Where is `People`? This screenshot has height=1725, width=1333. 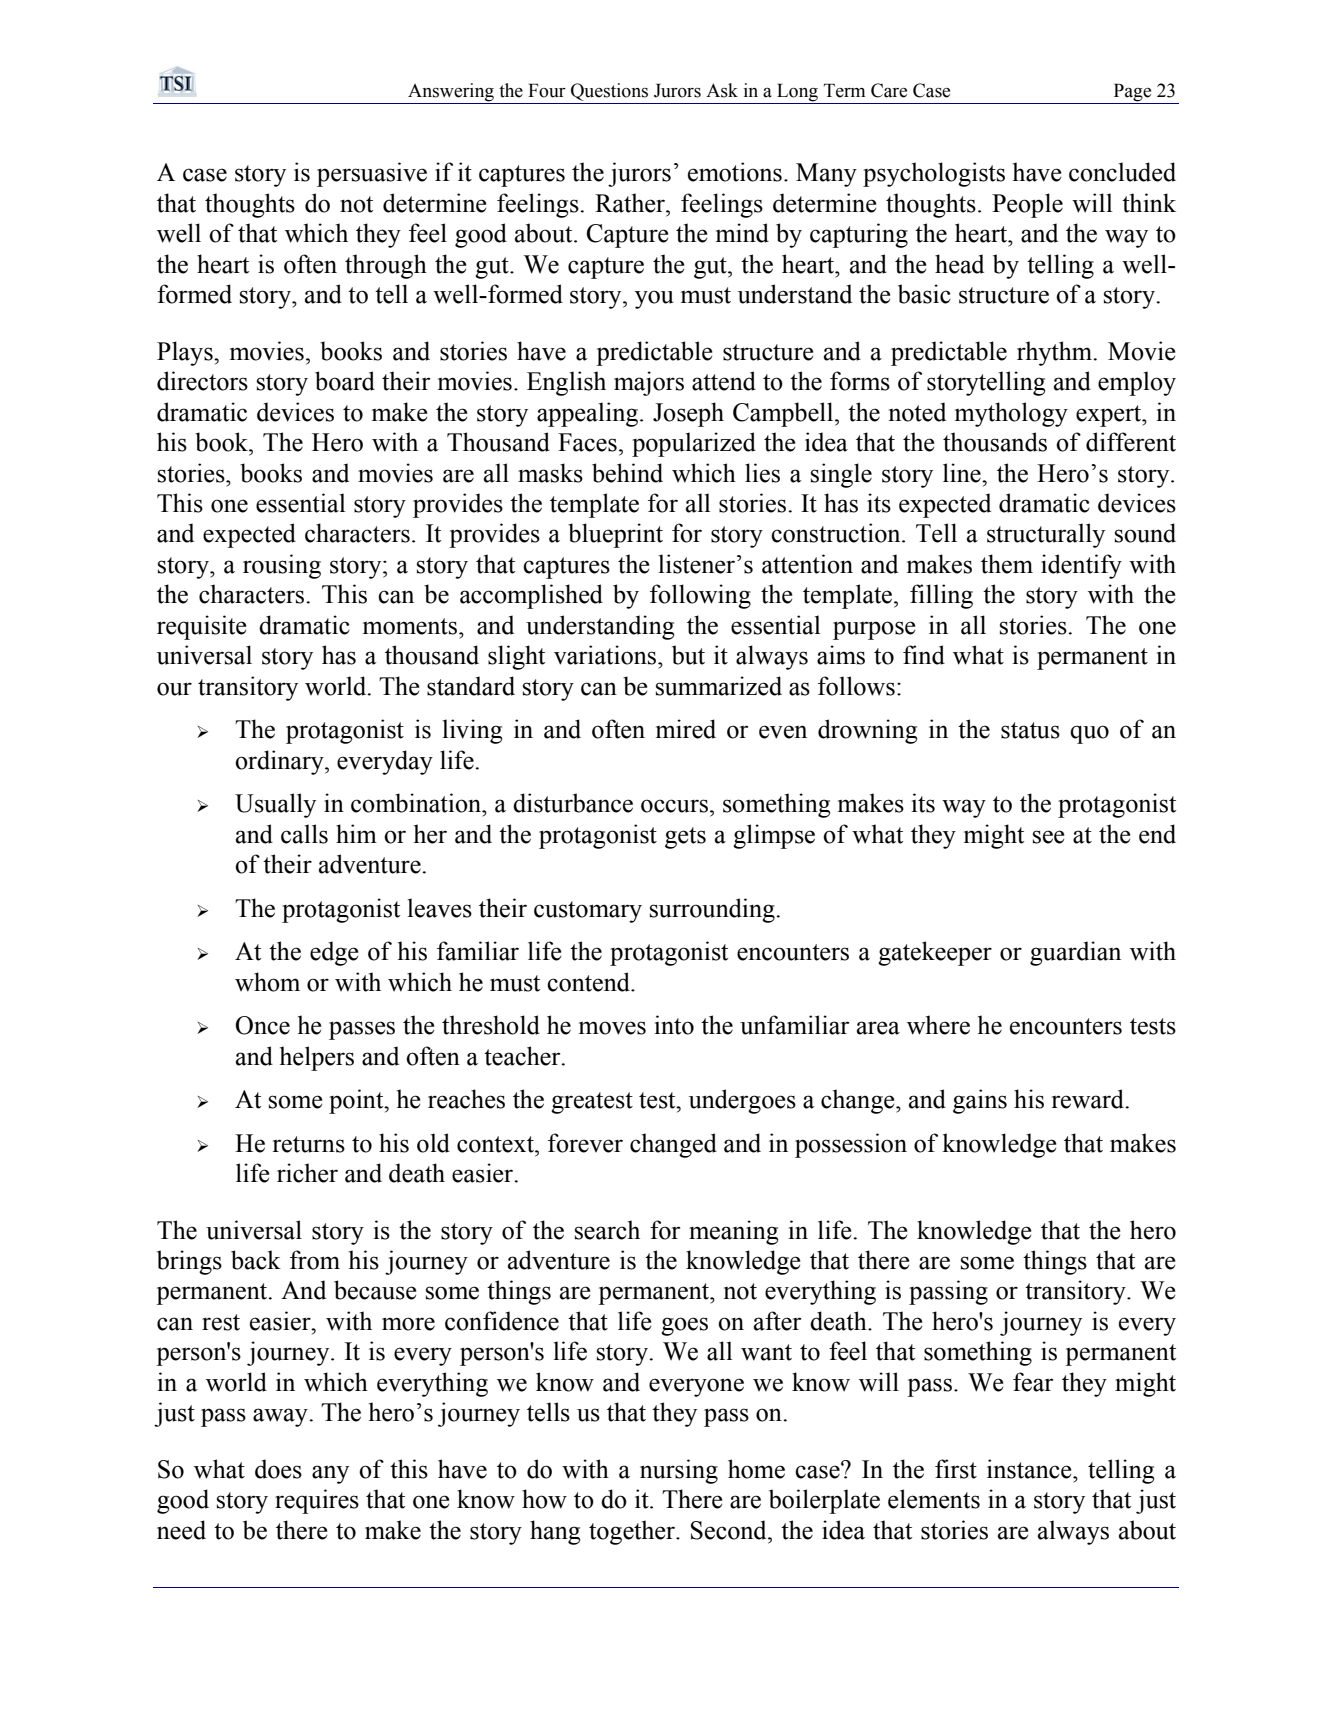 People is located at coordinates (1027, 205).
